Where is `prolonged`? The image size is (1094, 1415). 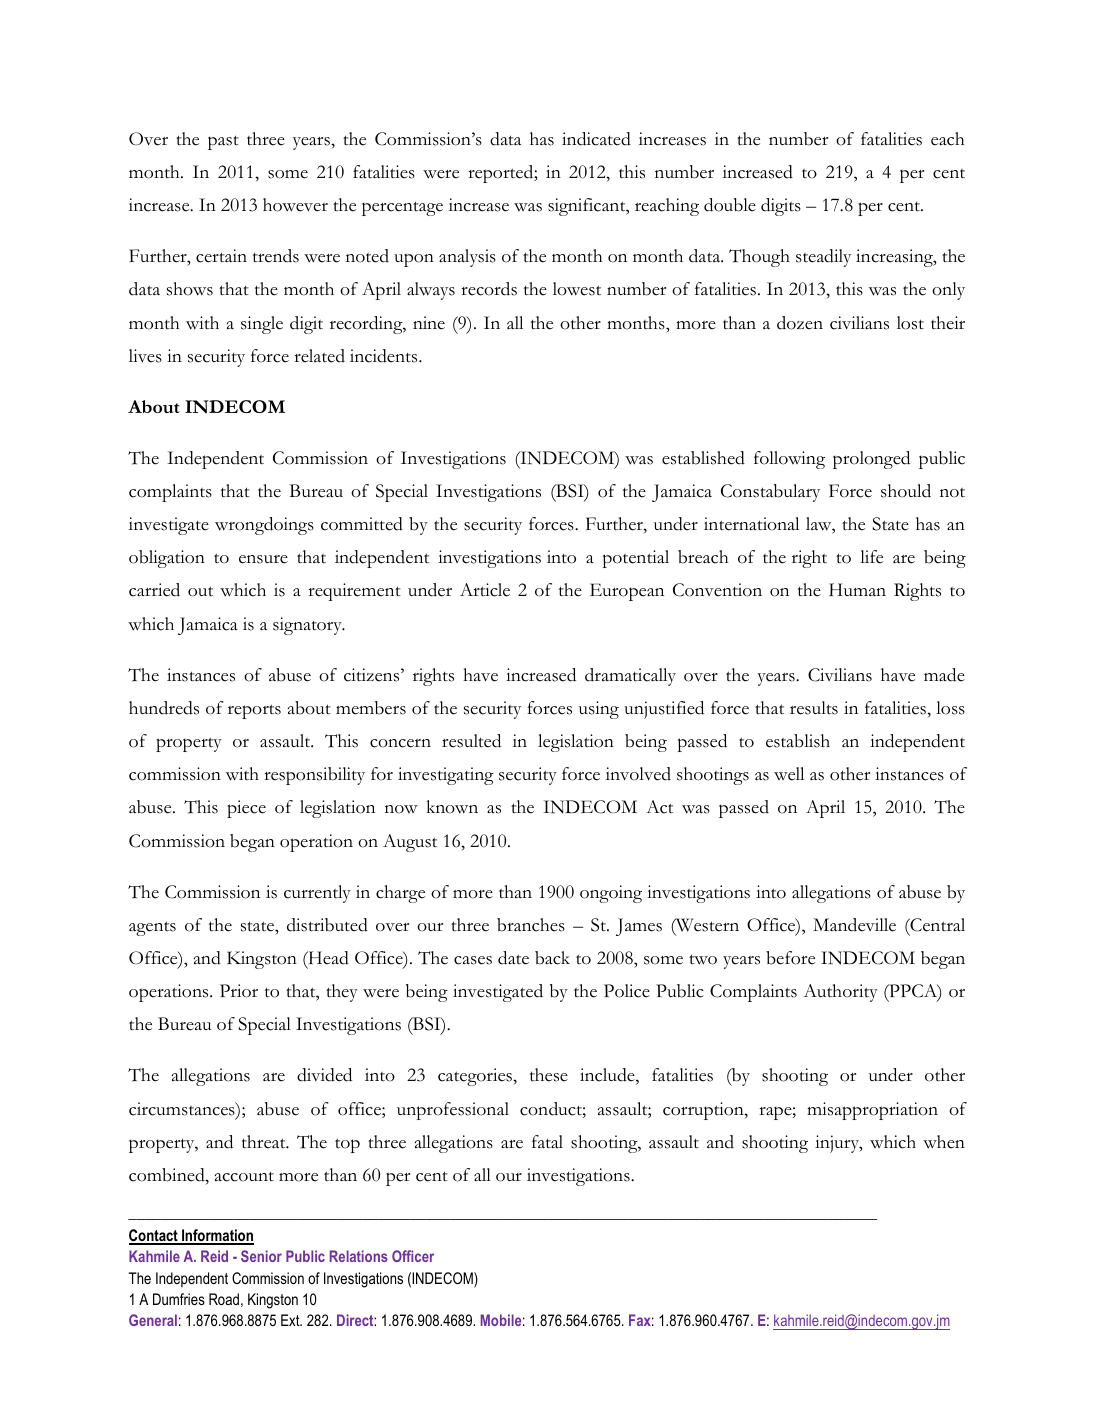 prolonged is located at coordinates (871, 460).
